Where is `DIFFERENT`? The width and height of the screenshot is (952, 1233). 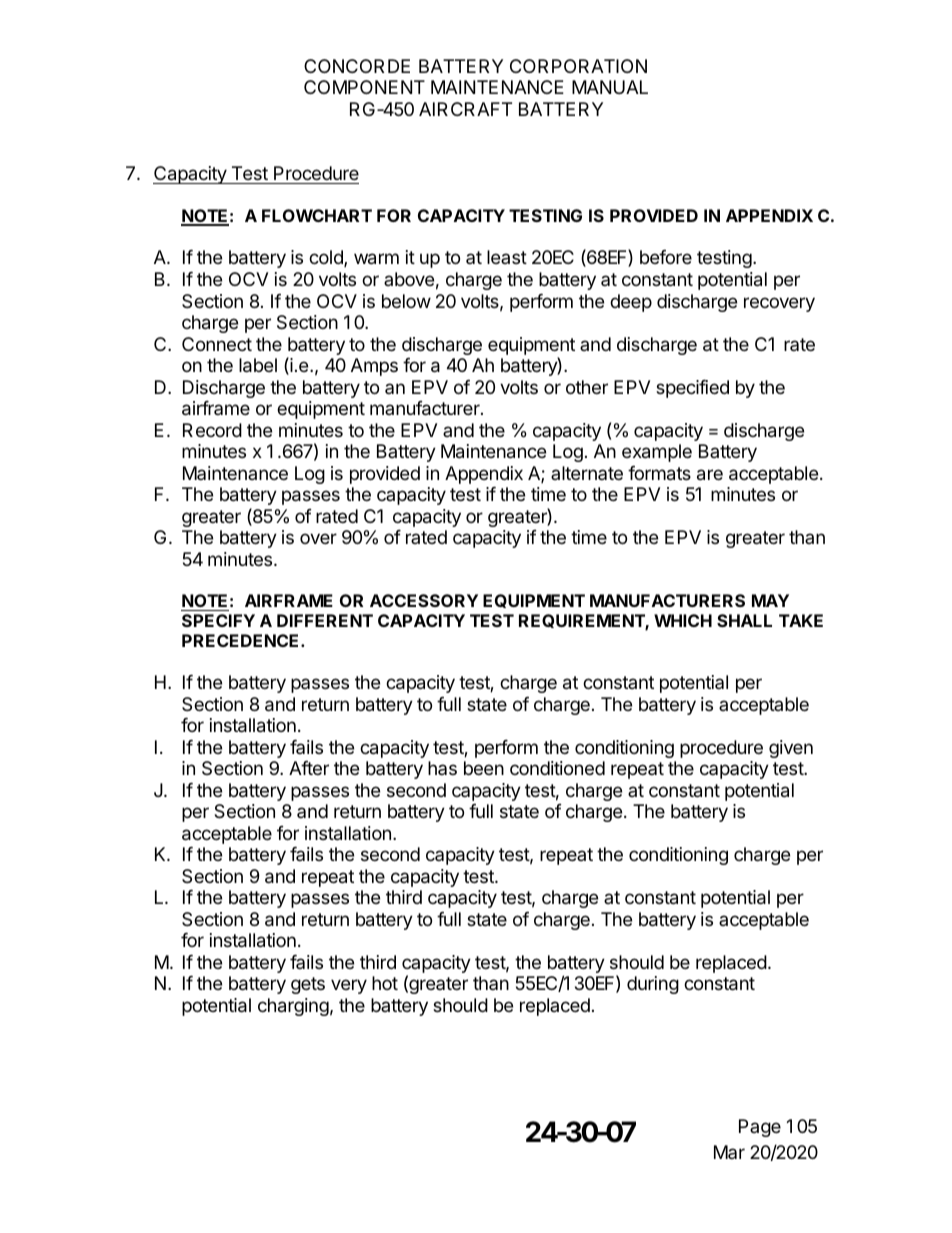
DIFFERENT is located at coordinates (325, 620).
